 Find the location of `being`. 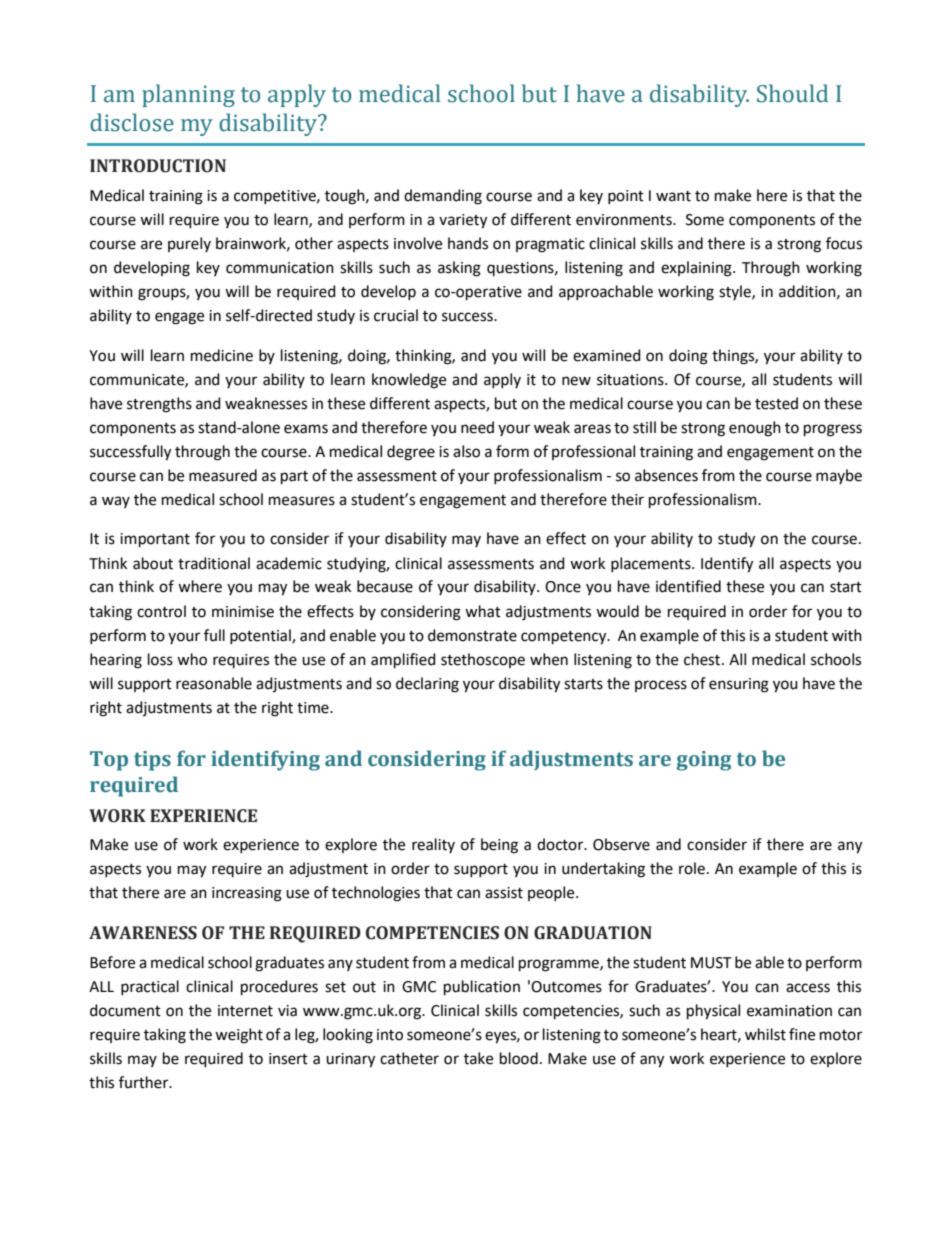

being is located at coordinates (499, 846).
